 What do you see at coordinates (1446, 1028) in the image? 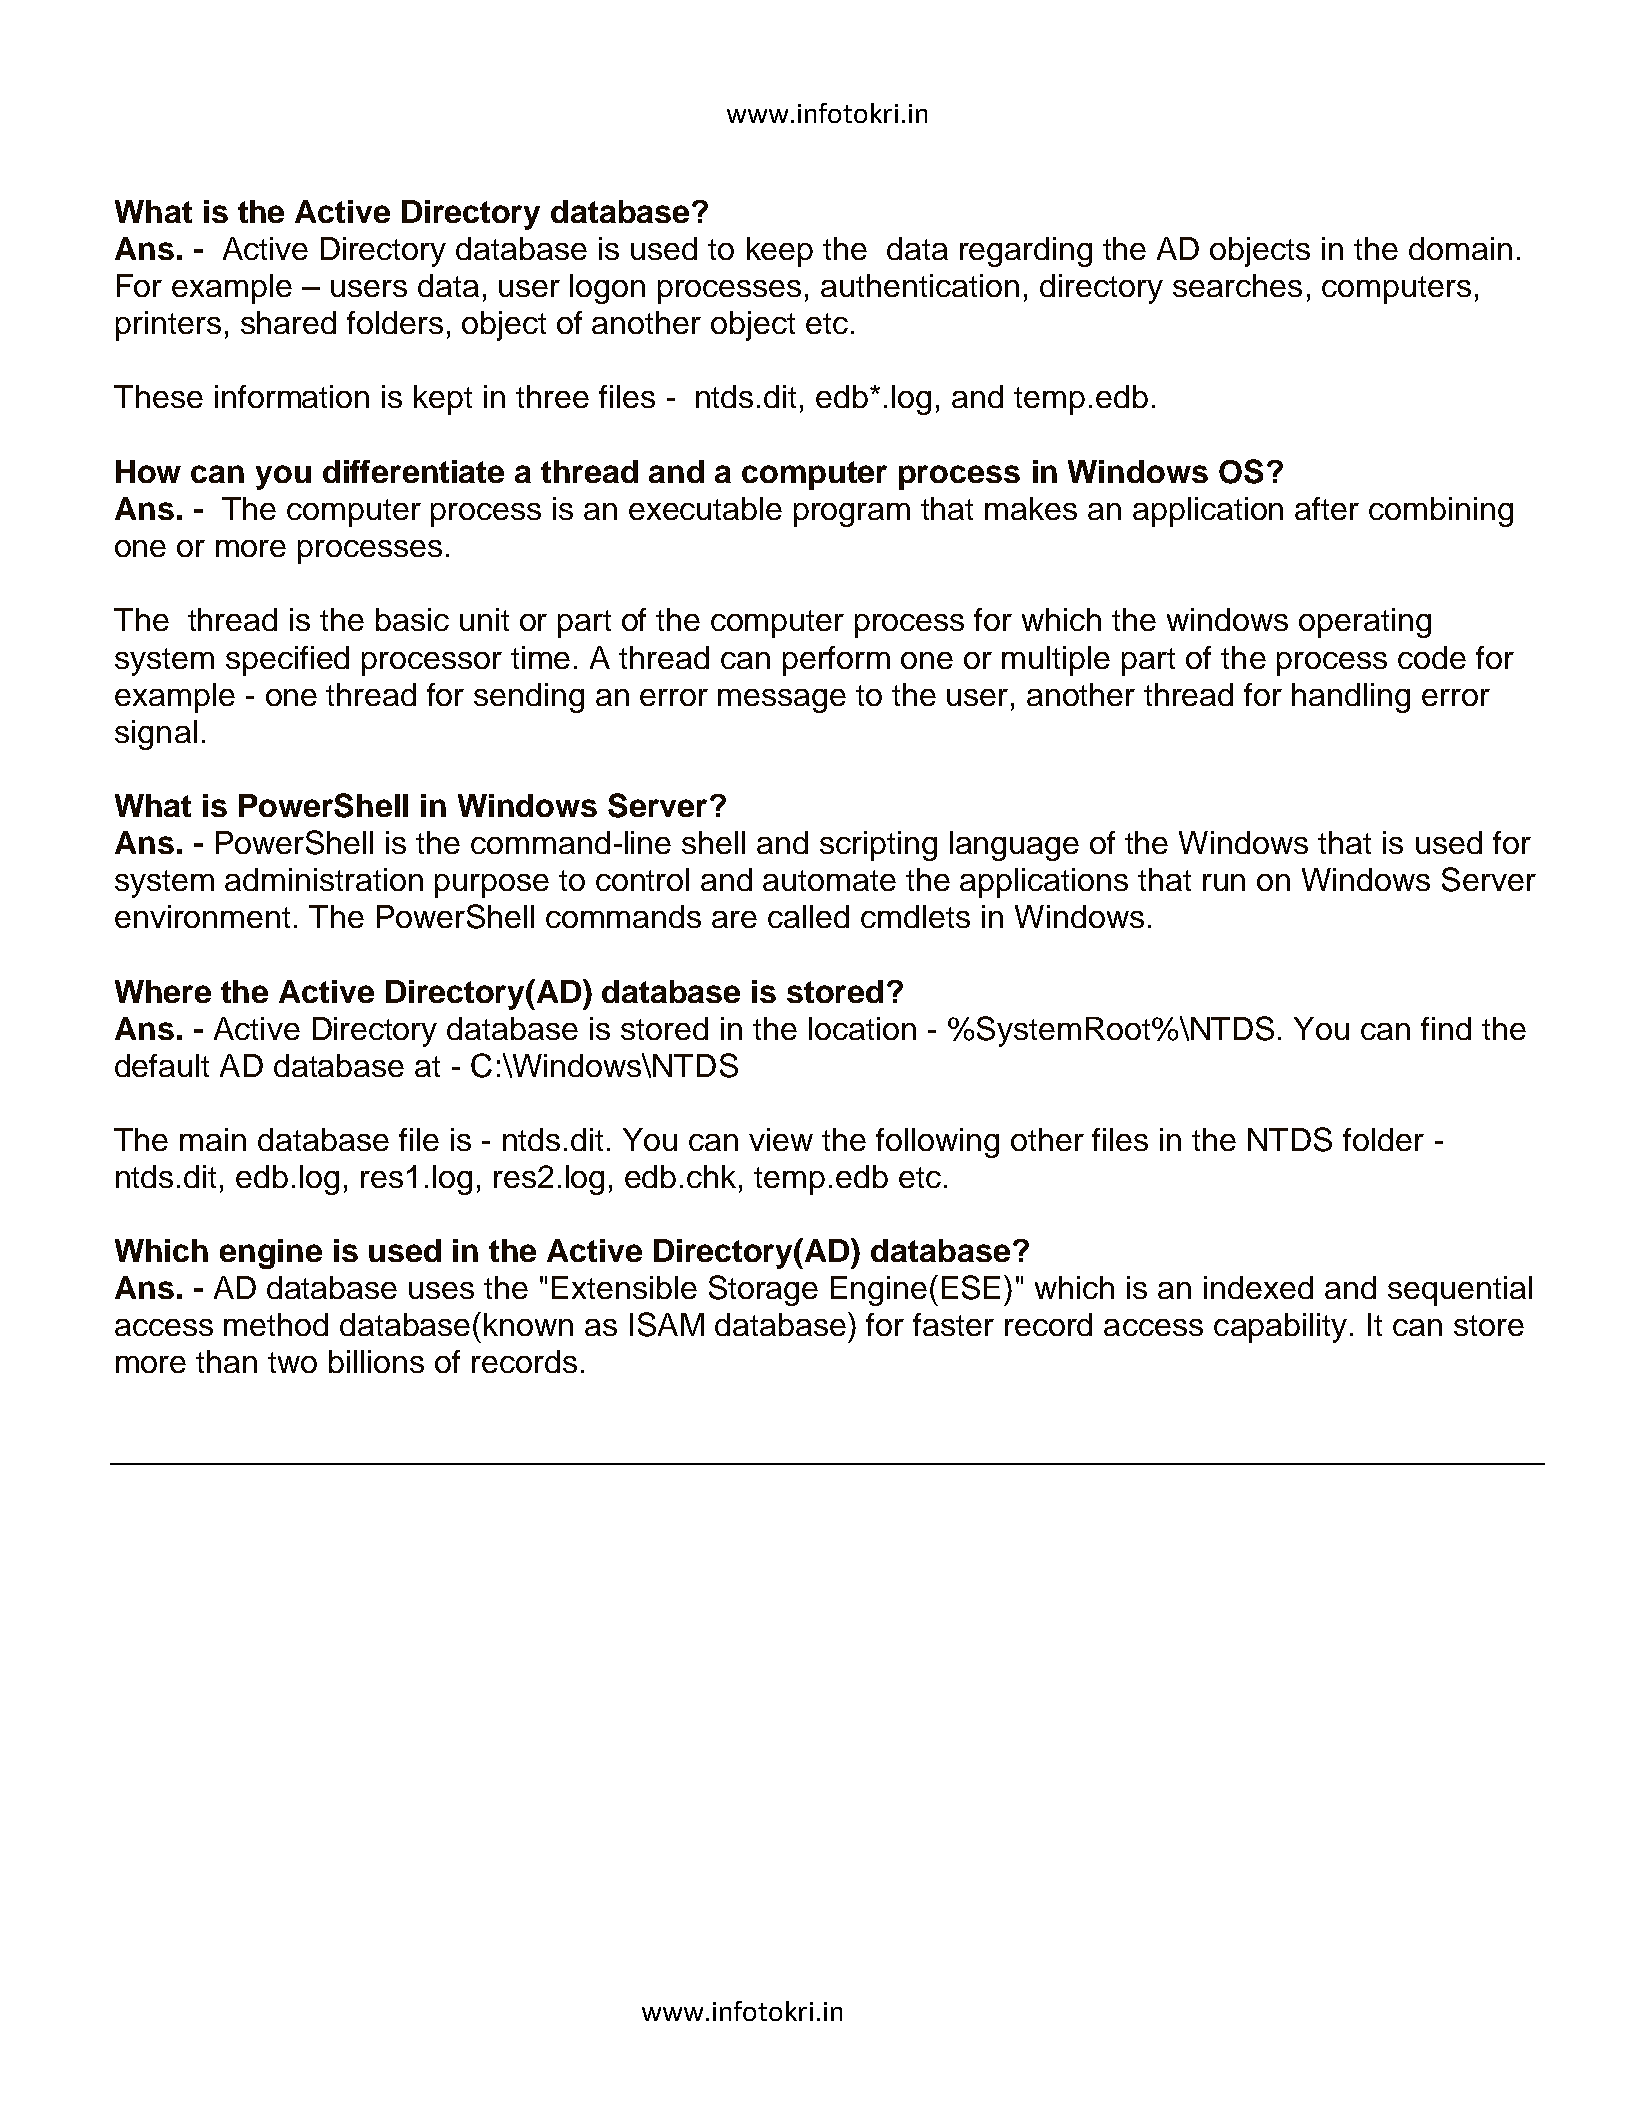
I see `find` at bounding box center [1446, 1028].
